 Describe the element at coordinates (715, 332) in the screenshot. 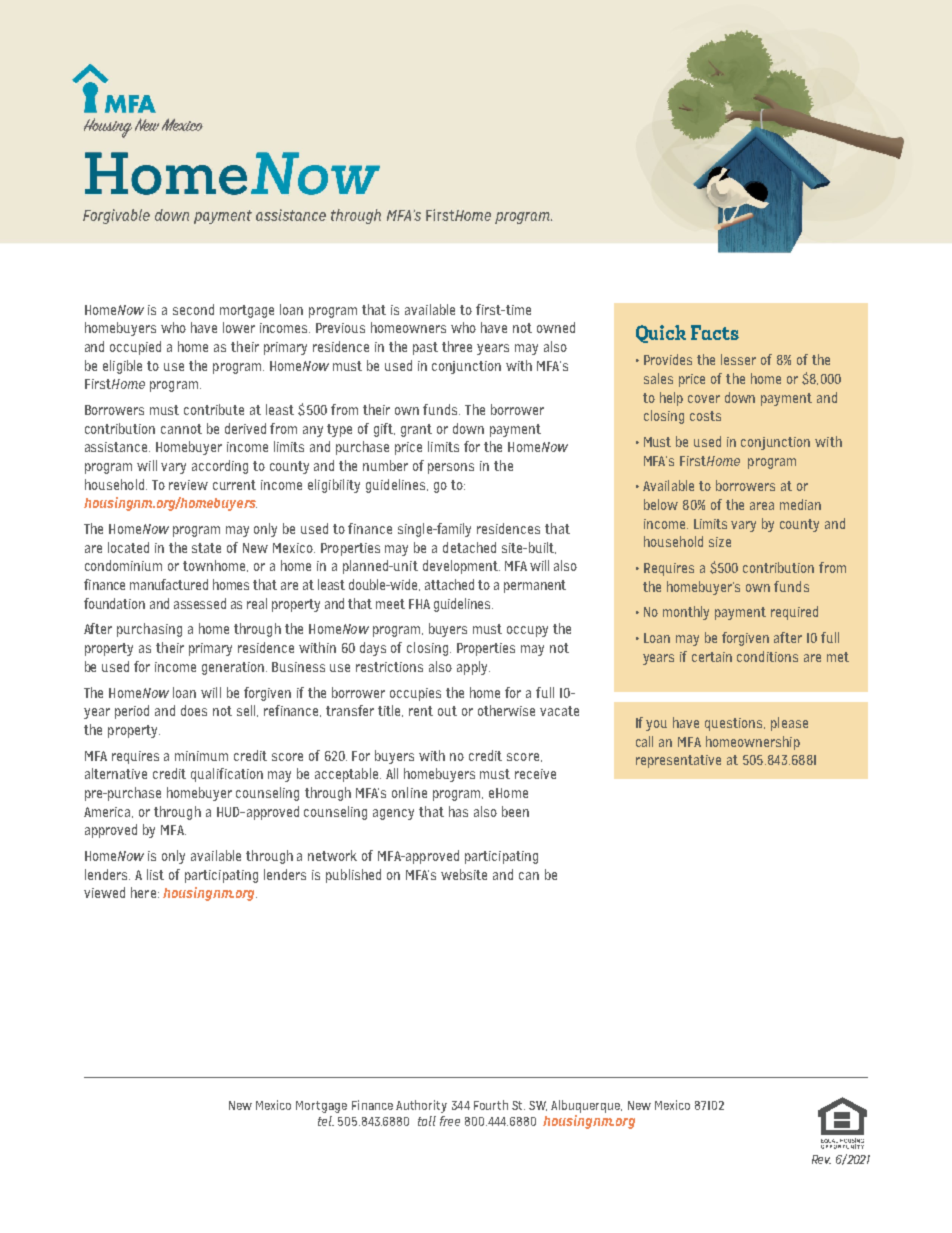

I see `Facts` at that location.
